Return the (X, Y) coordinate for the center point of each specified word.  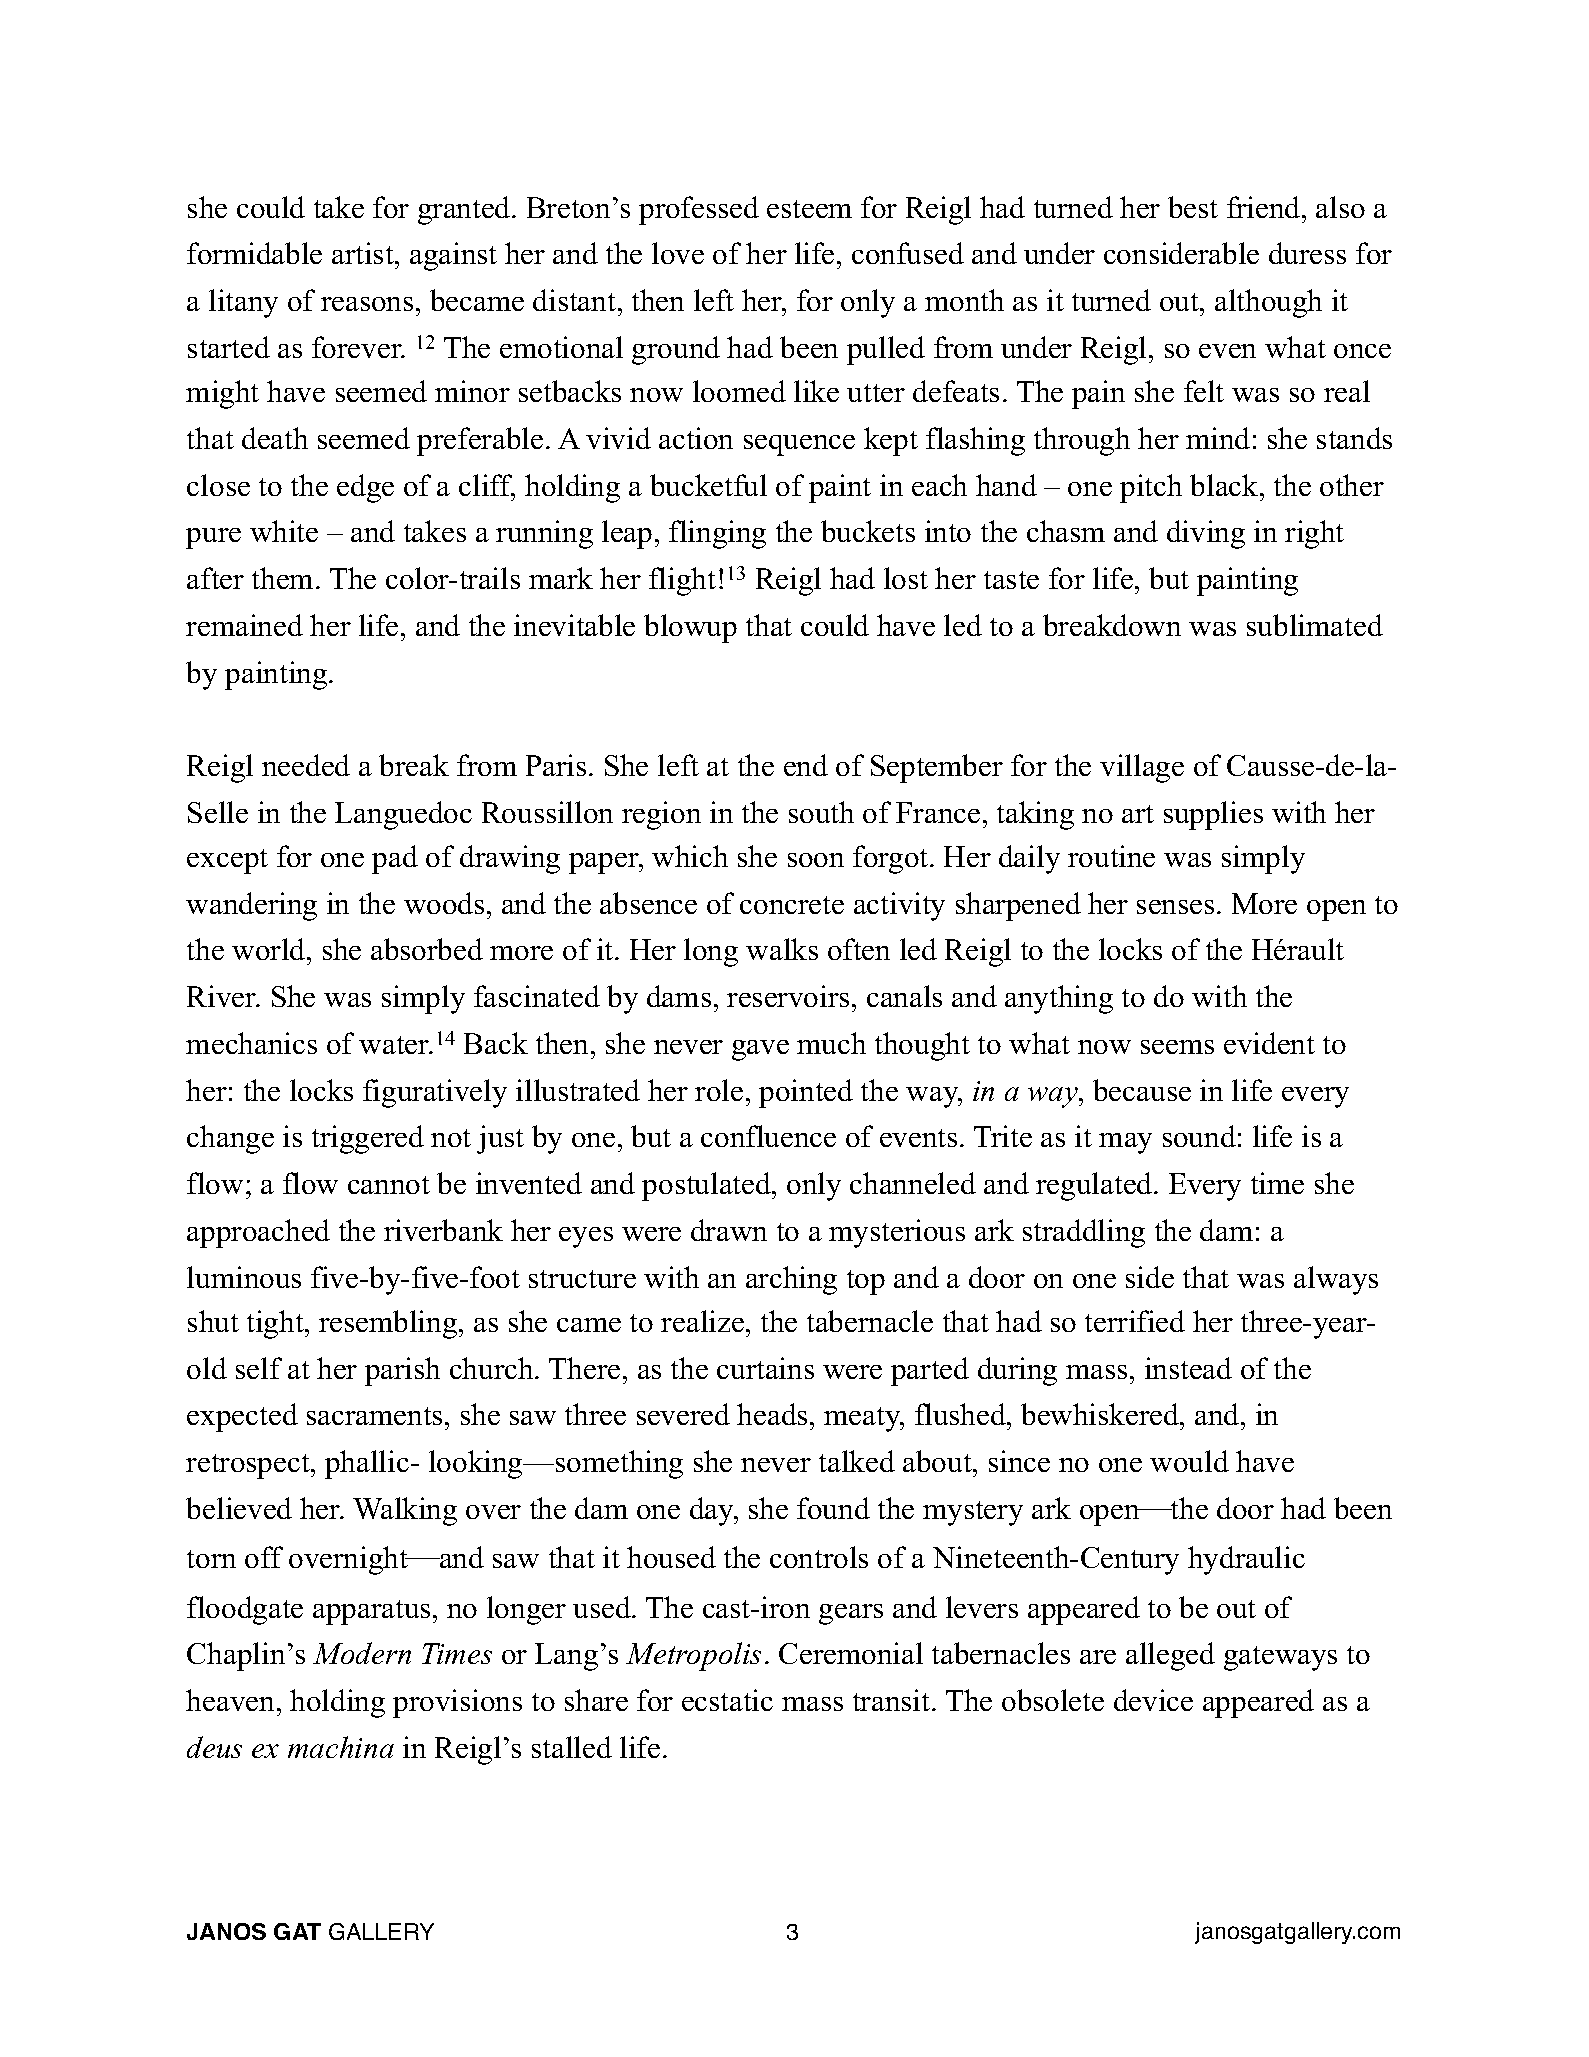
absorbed (427, 949)
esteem (809, 209)
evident (1269, 1043)
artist (364, 253)
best (1193, 207)
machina (341, 1747)
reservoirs (788, 996)
